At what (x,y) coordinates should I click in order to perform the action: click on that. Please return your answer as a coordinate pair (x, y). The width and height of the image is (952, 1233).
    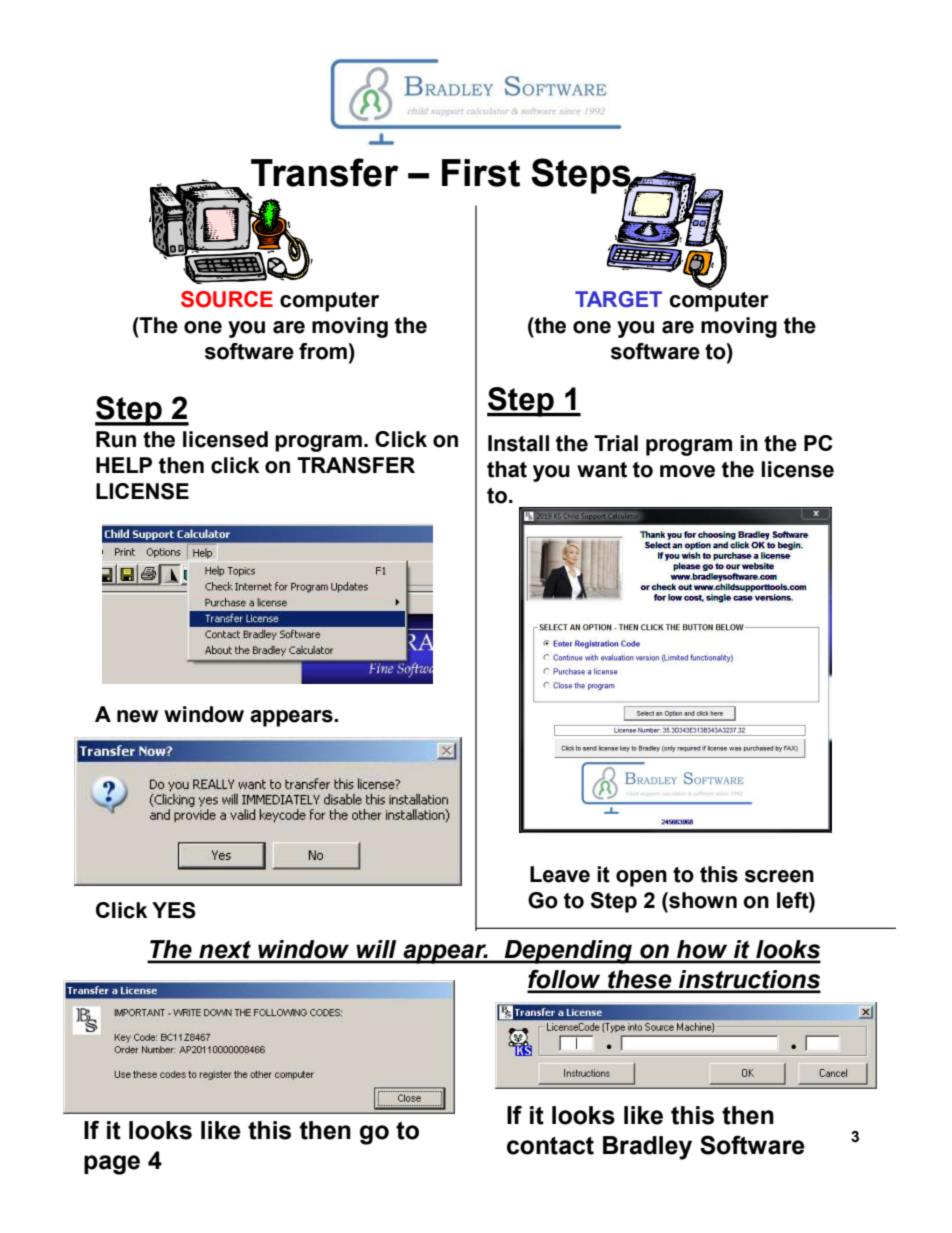
    Looking at the image, I should click on (507, 469).
